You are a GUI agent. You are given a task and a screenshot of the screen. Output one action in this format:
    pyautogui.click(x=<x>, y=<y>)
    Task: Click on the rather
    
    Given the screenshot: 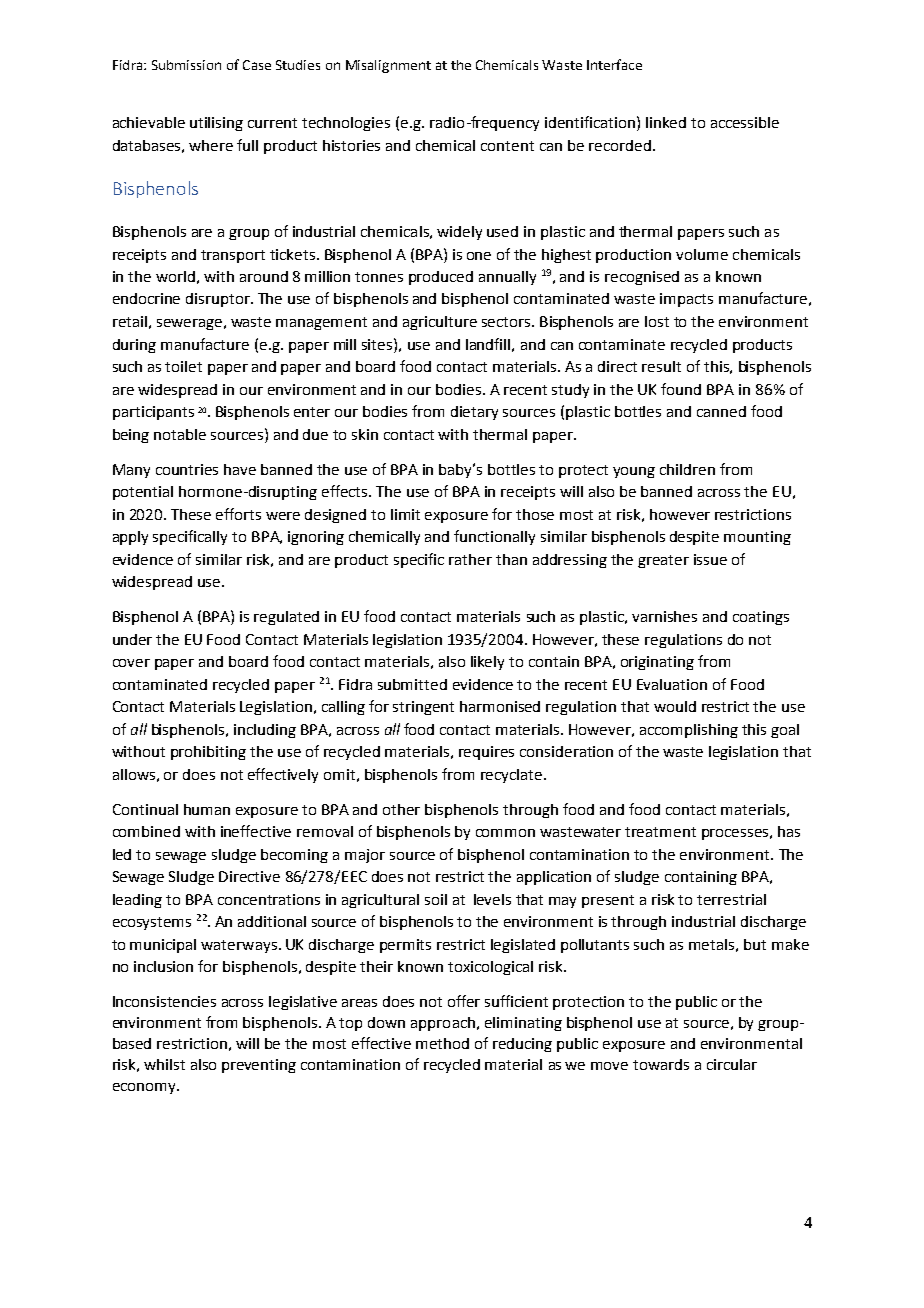 What is the action you would take?
    pyautogui.click(x=470, y=559)
